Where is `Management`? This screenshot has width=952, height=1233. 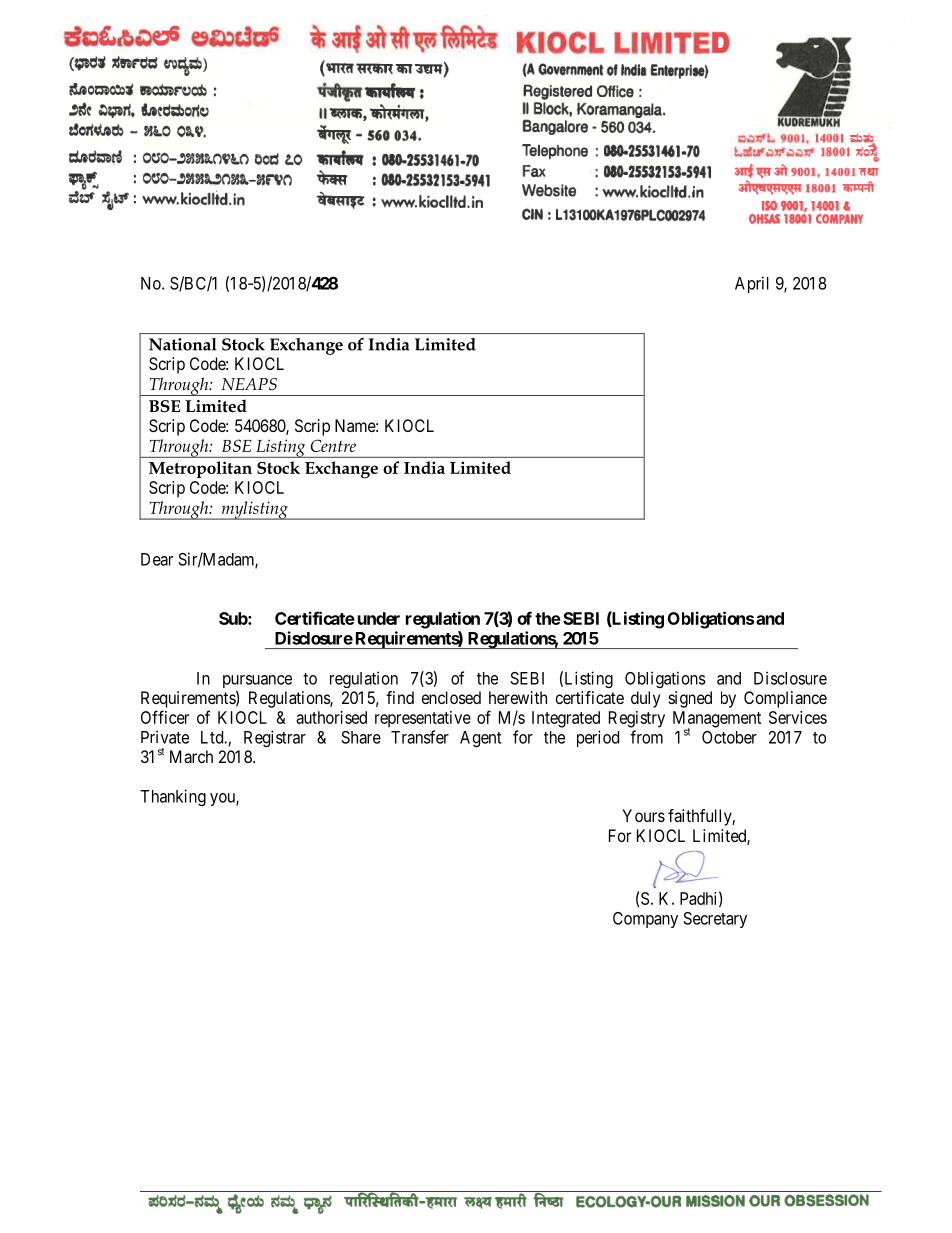 Management is located at coordinates (717, 720).
